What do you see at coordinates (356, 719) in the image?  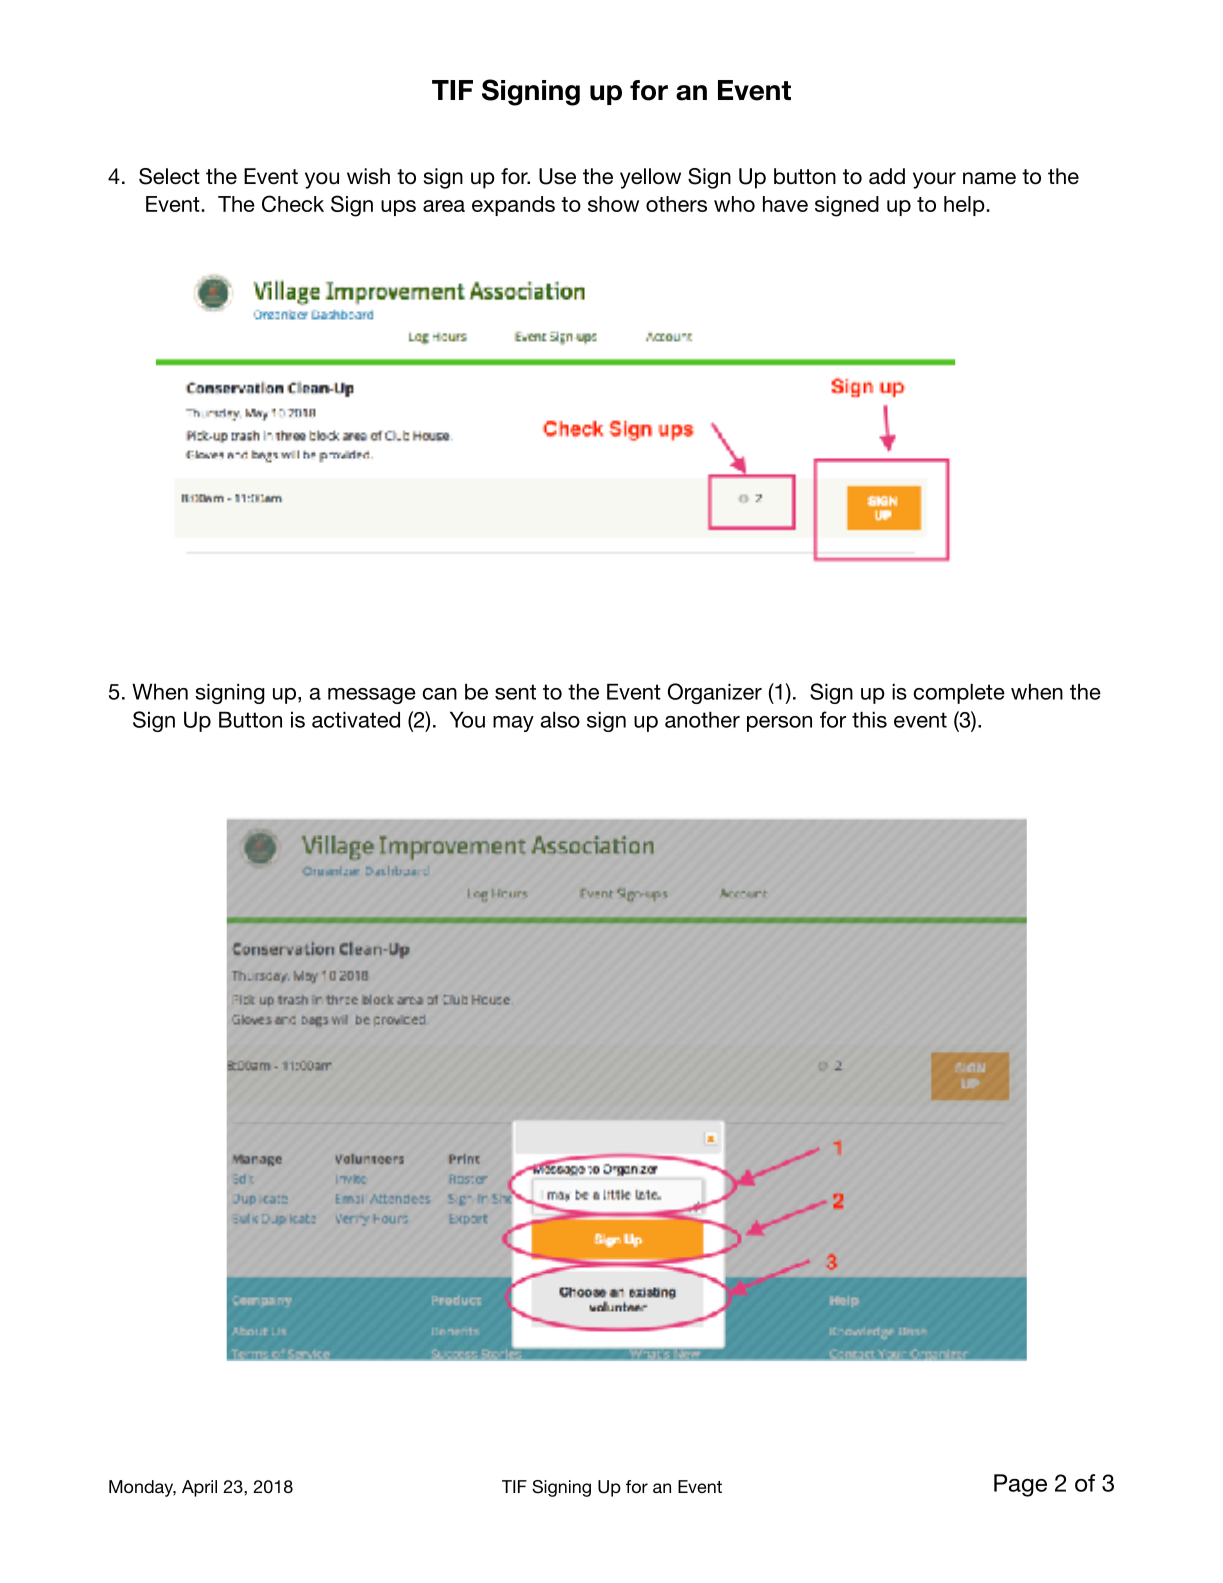 I see `activated` at bounding box center [356, 719].
